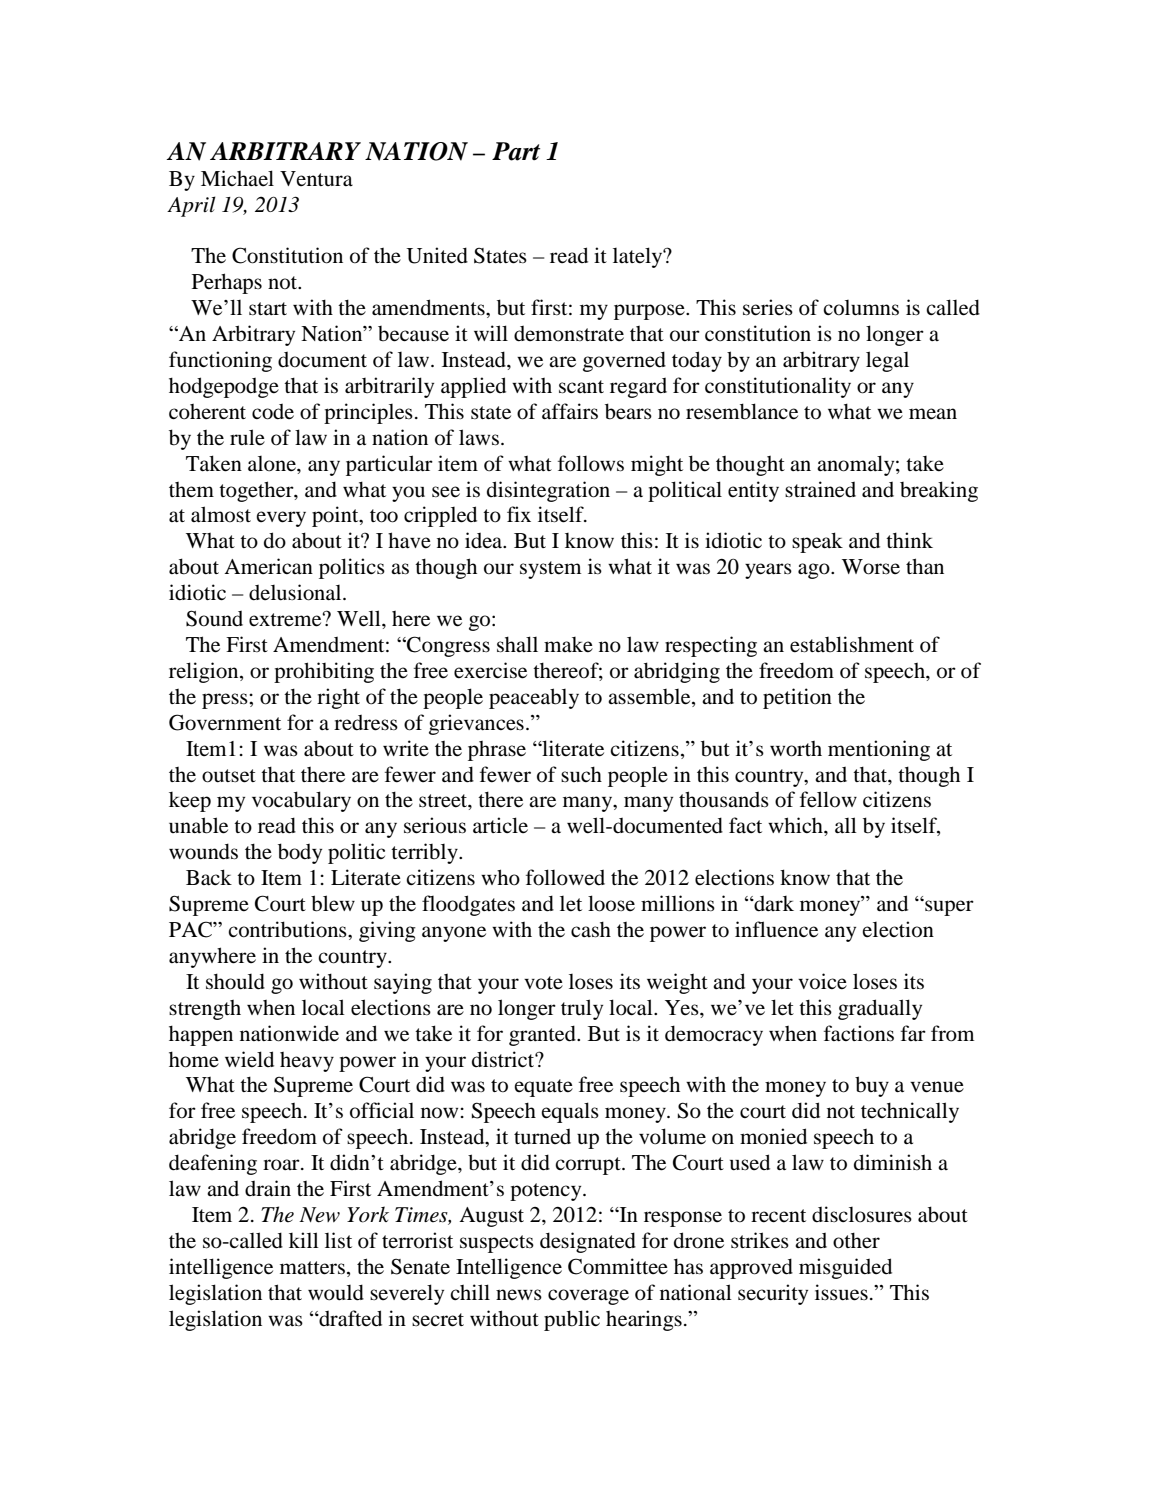 This screenshot has height=1487, width=1149. I want to click on United, so click(437, 255).
